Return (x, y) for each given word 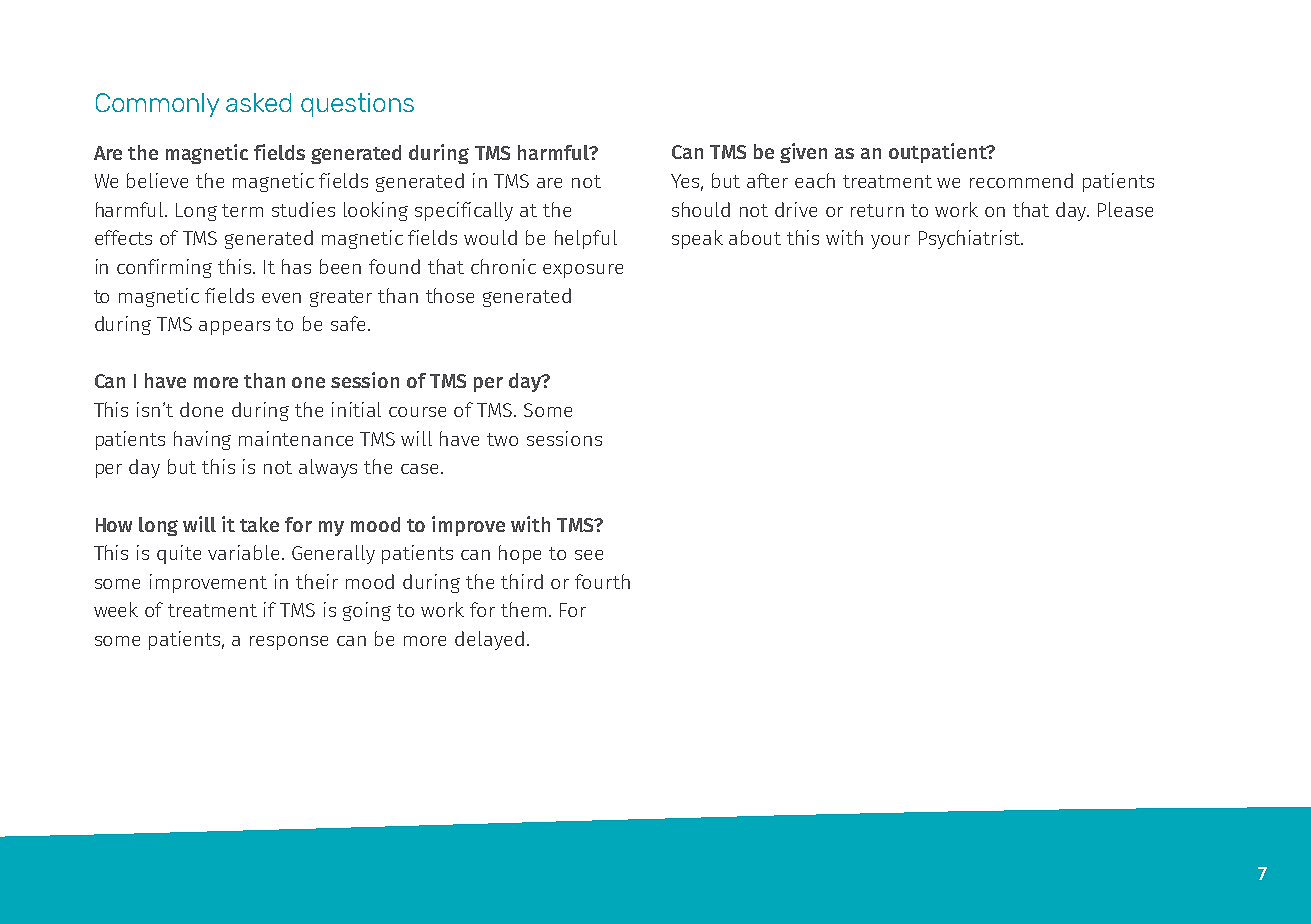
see (589, 555)
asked (258, 102)
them (523, 609)
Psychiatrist (971, 239)
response (289, 643)
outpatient (939, 153)
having (202, 440)
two (502, 439)
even (281, 298)
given (803, 153)
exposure (583, 271)
